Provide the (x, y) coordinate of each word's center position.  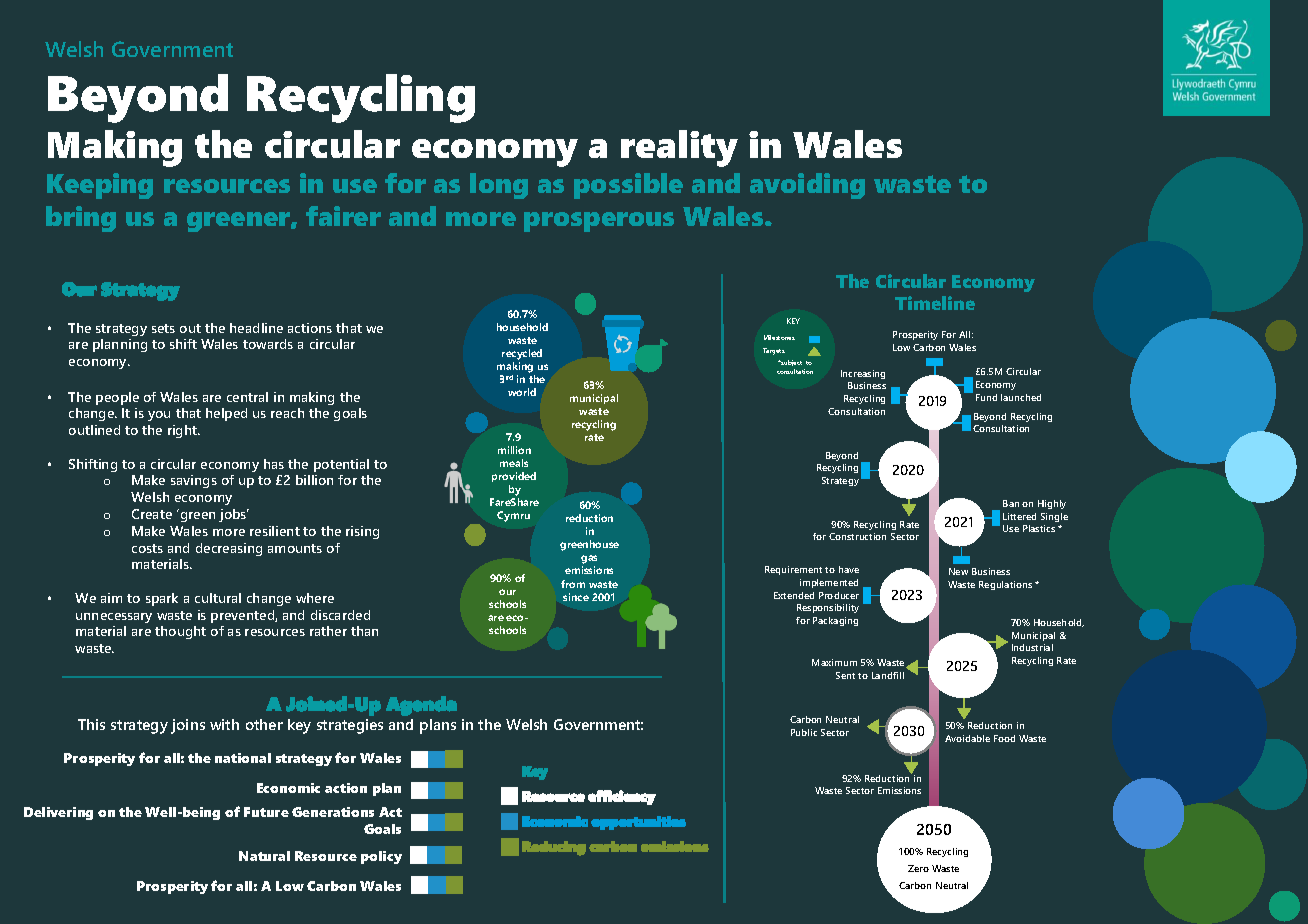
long (499, 186)
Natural (264, 856)
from (573, 584)
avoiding (807, 186)
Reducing (554, 848)
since (576, 597)
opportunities (638, 823)
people (117, 398)
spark (162, 599)
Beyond (138, 98)
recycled (522, 356)
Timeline (935, 303)
